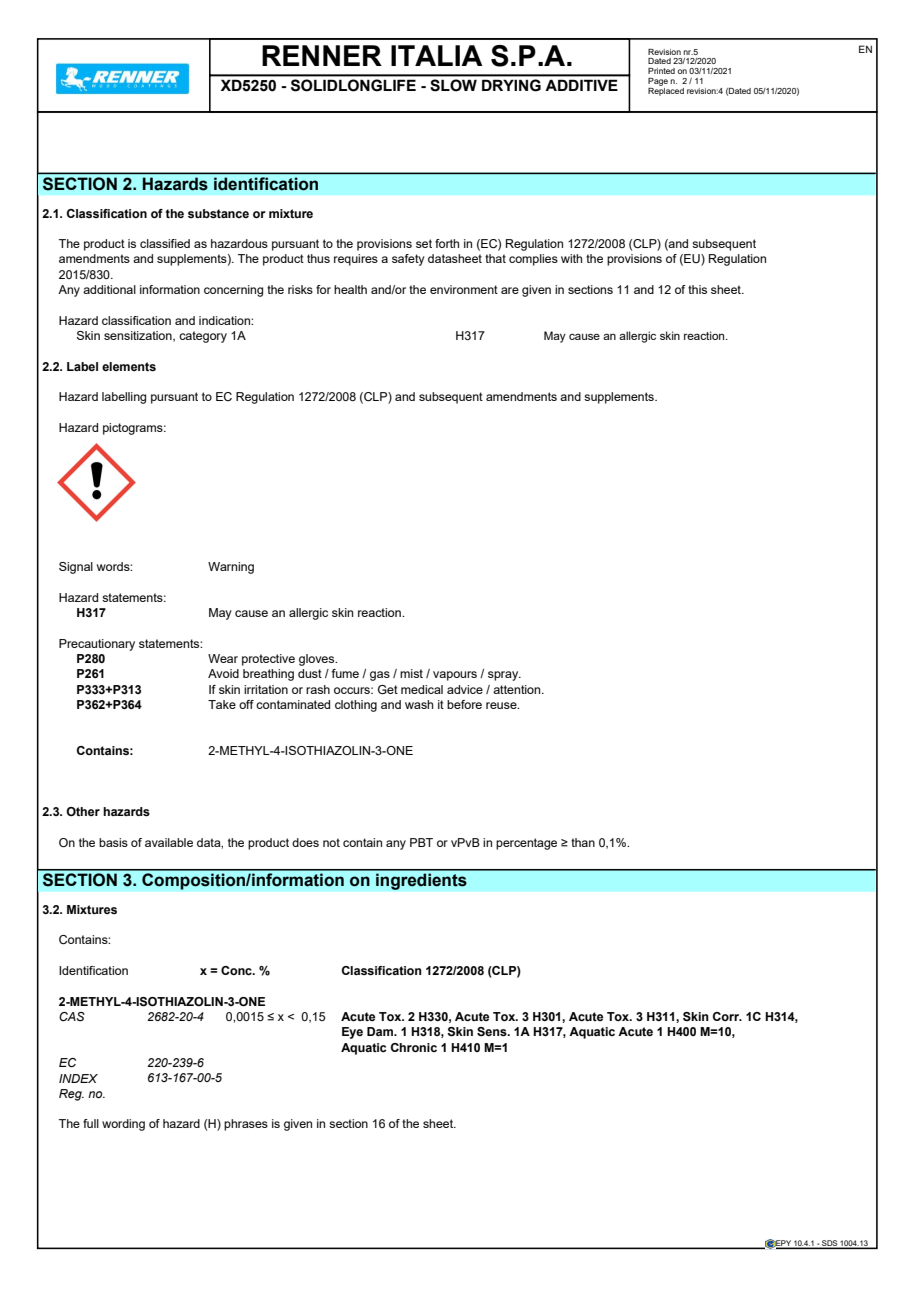  Describe the element at coordinates (223, 658) in the image. I see `Wear` at that location.
